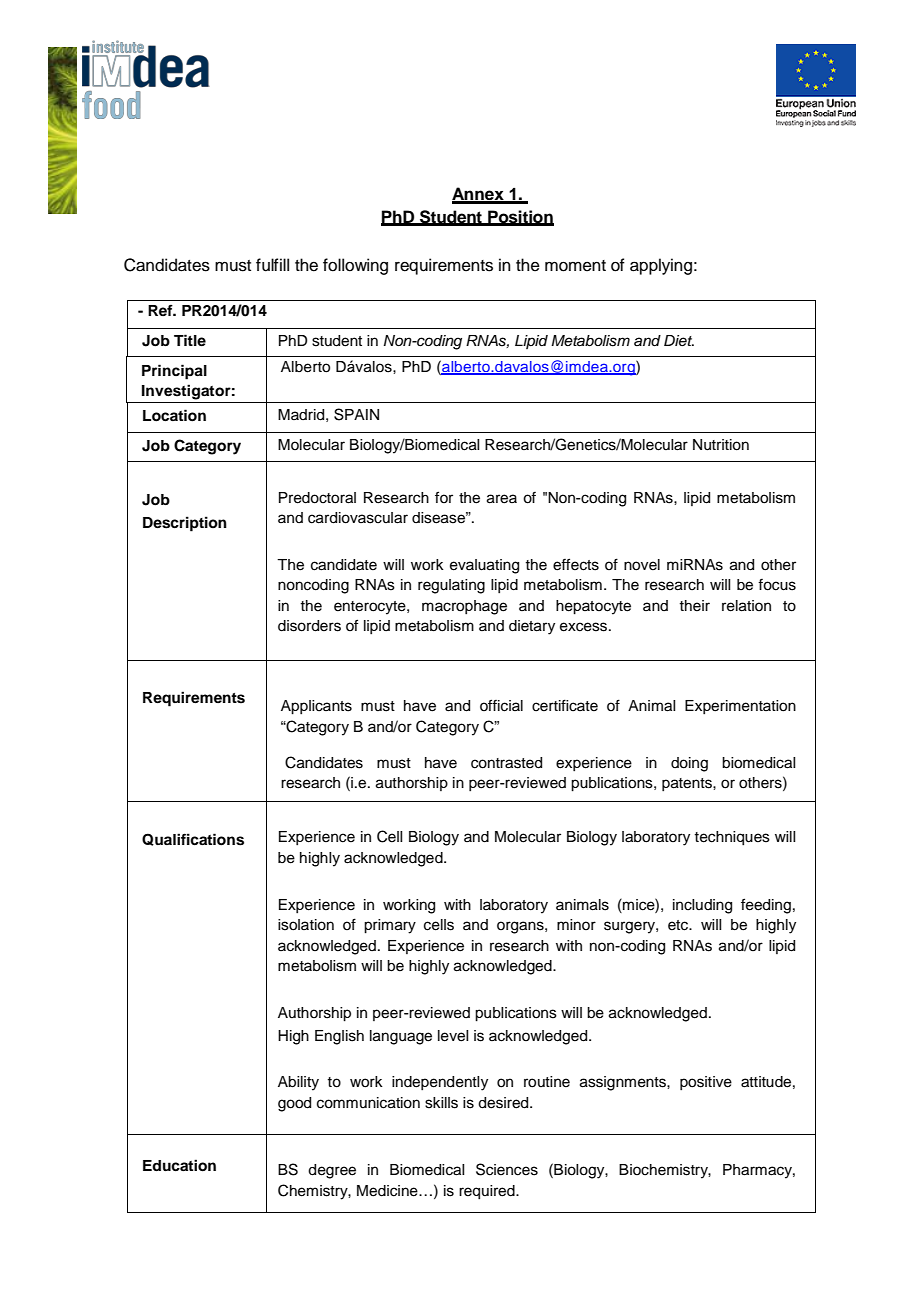 The height and width of the screenshot is (1307, 924). What do you see at coordinates (642, 565) in the screenshot?
I see `novel` at bounding box center [642, 565].
